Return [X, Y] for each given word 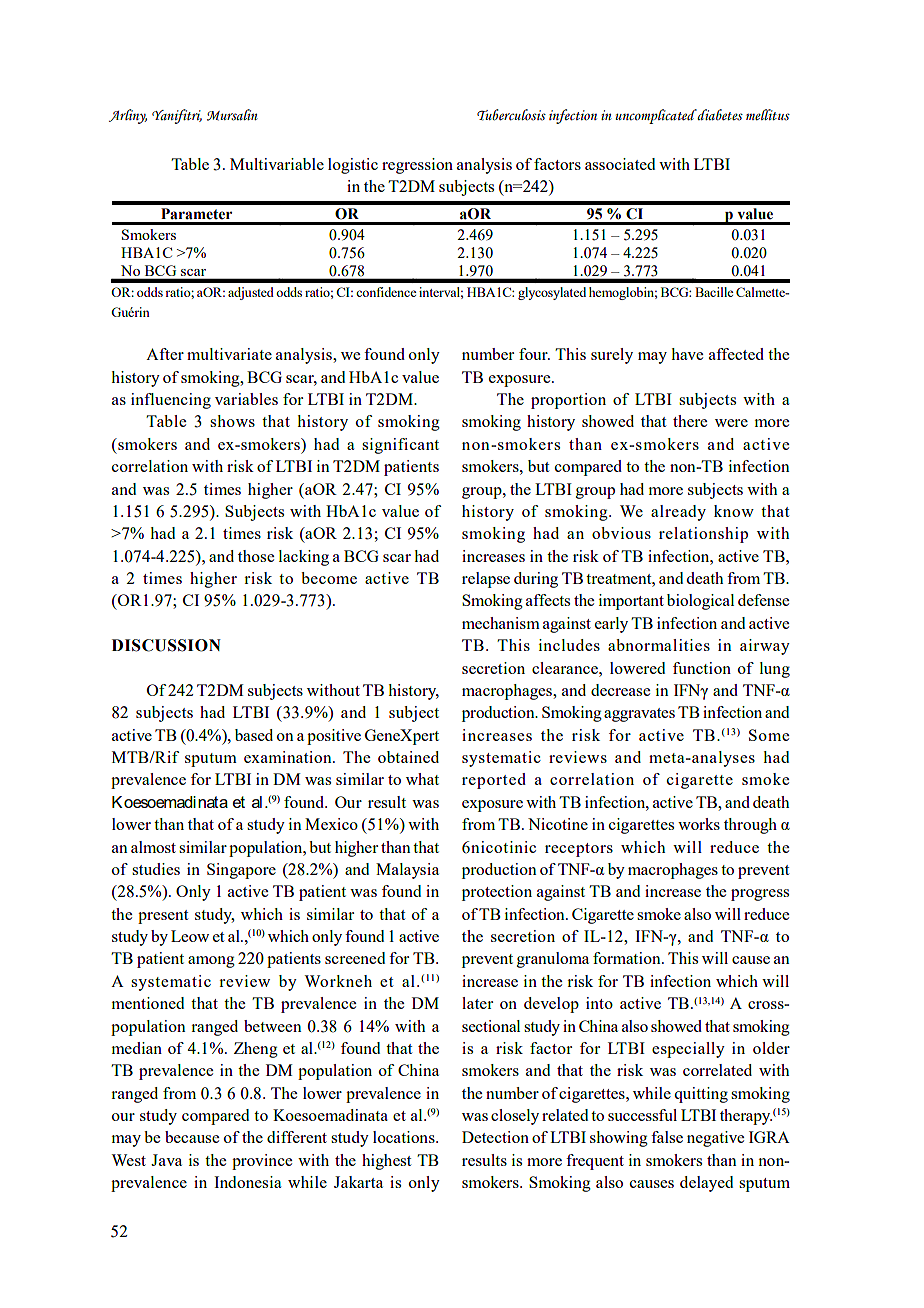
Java [166, 1160]
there [690, 421]
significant [400, 446]
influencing [171, 401]
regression [417, 166]
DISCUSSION [166, 645]
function [702, 668]
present [163, 917]
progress [760, 895]
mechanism [501, 623]
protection [497, 893]
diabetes [720, 115]
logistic [353, 166]
